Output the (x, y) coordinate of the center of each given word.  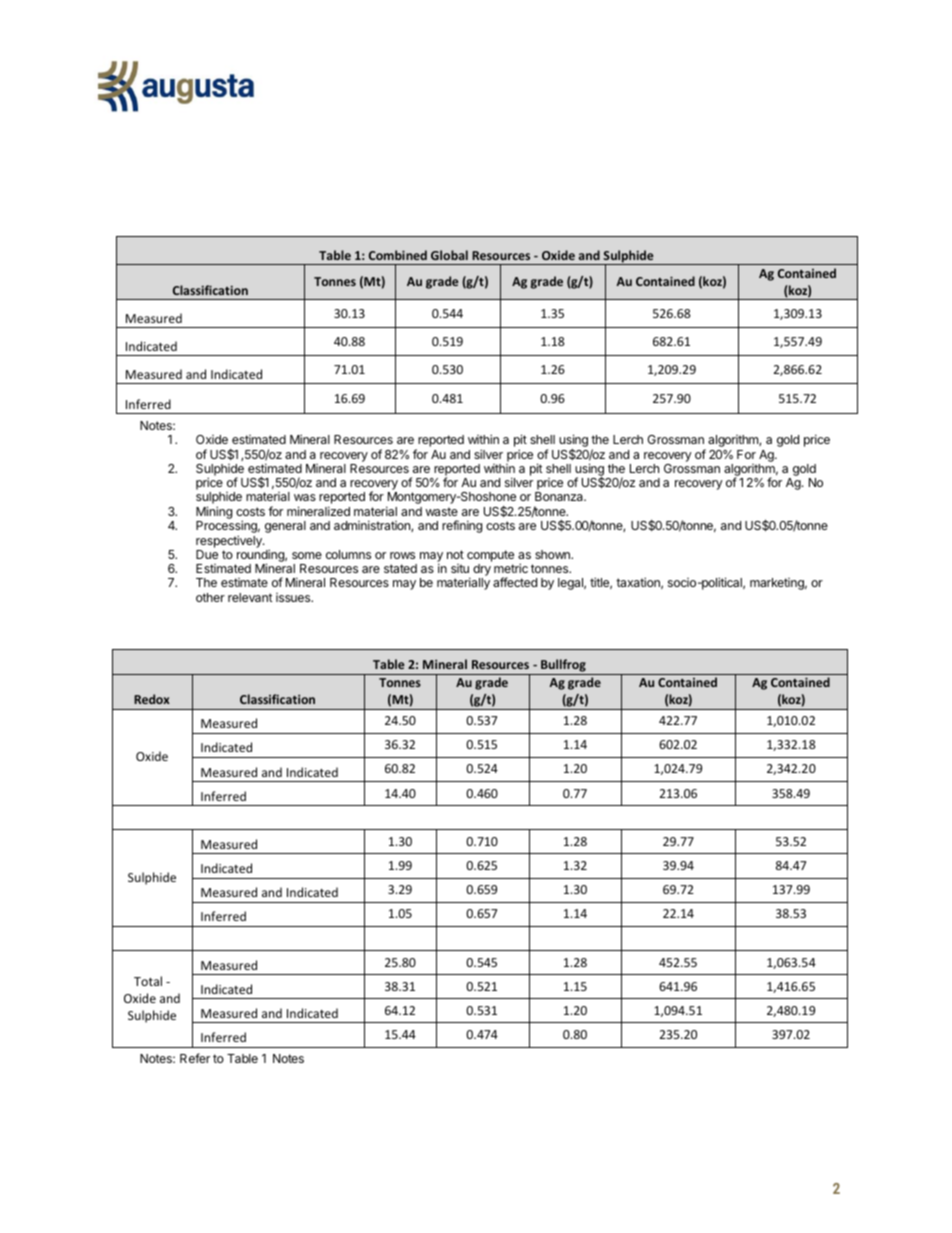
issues (294, 597)
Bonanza (560, 496)
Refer (195, 1058)
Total (148, 981)
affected (515, 582)
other (210, 597)
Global (449, 255)
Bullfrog (563, 667)
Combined (398, 255)
